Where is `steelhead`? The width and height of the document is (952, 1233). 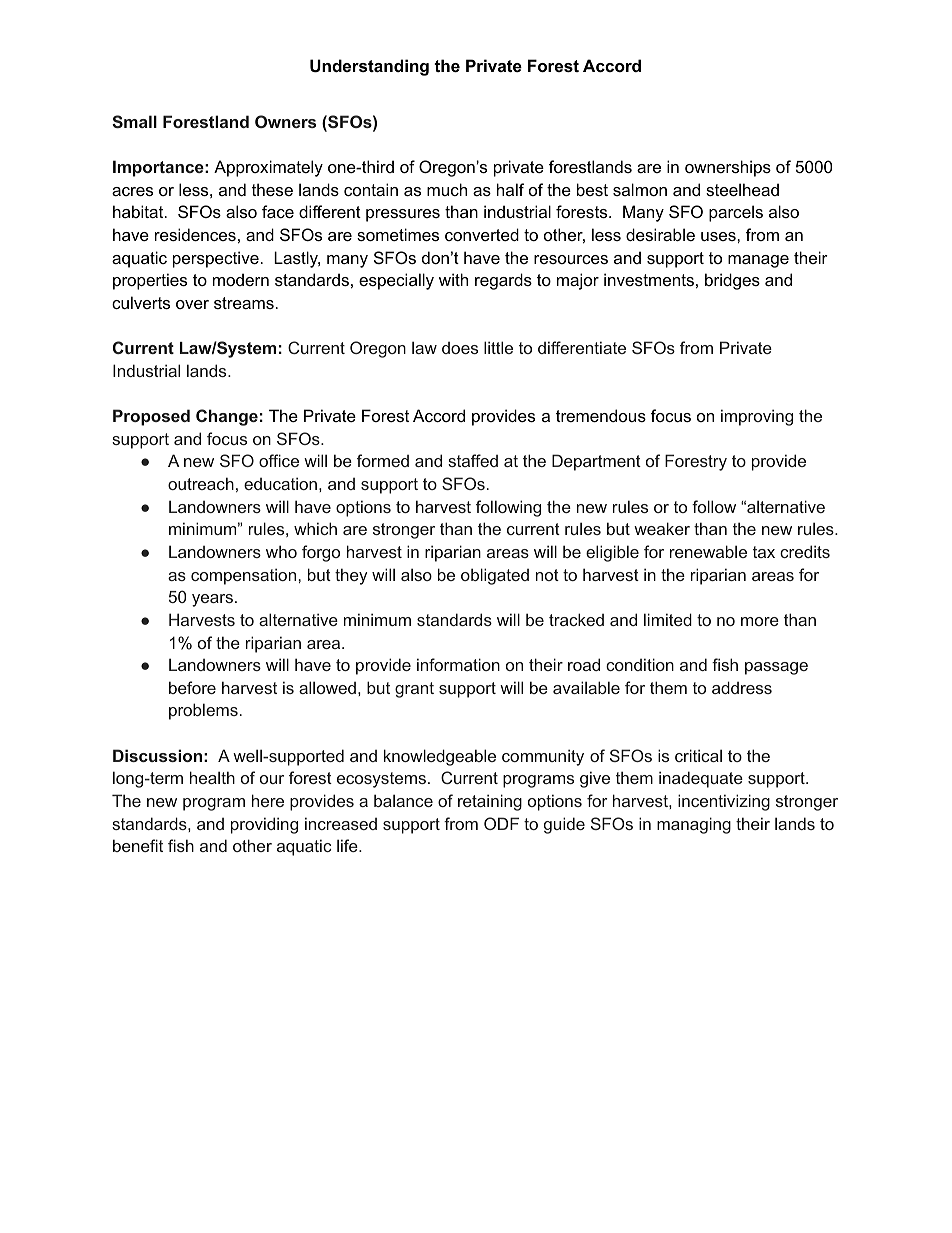 steelhead is located at coordinates (742, 189).
